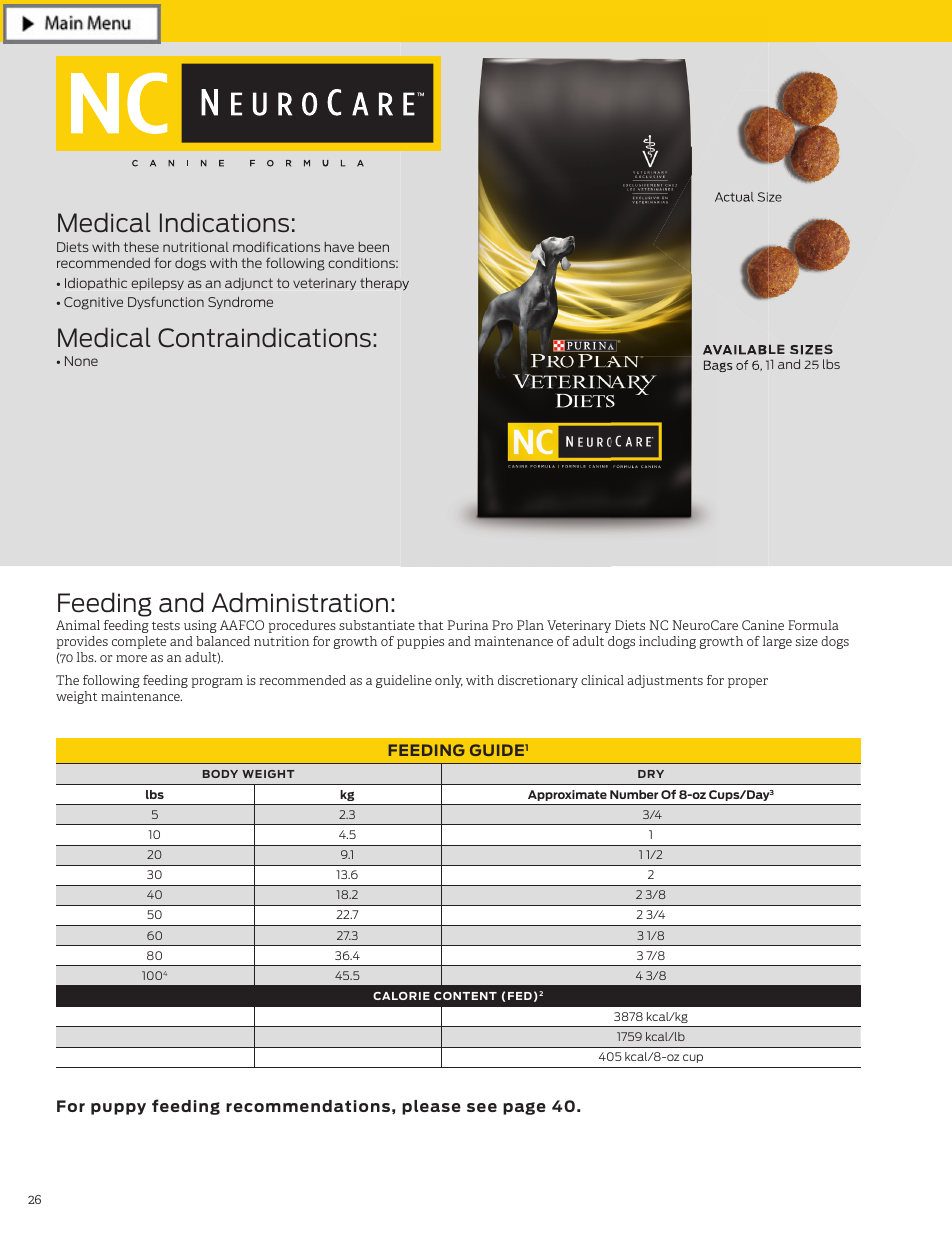  Describe the element at coordinates (430, 625) in the page. I see `that` at that location.
